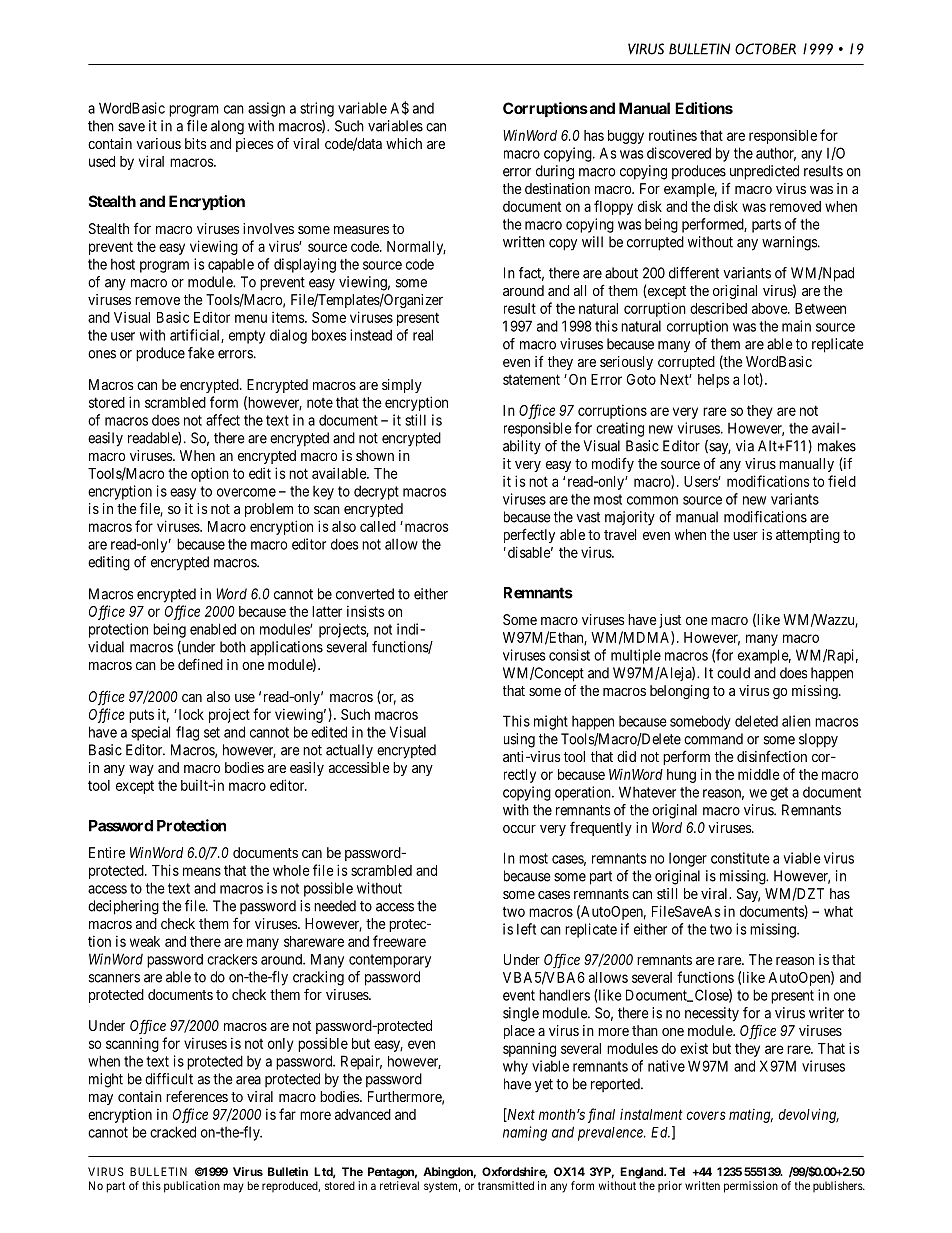  What do you see at coordinates (404, 143) in the image?
I see `which` at bounding box center [404, 143].
